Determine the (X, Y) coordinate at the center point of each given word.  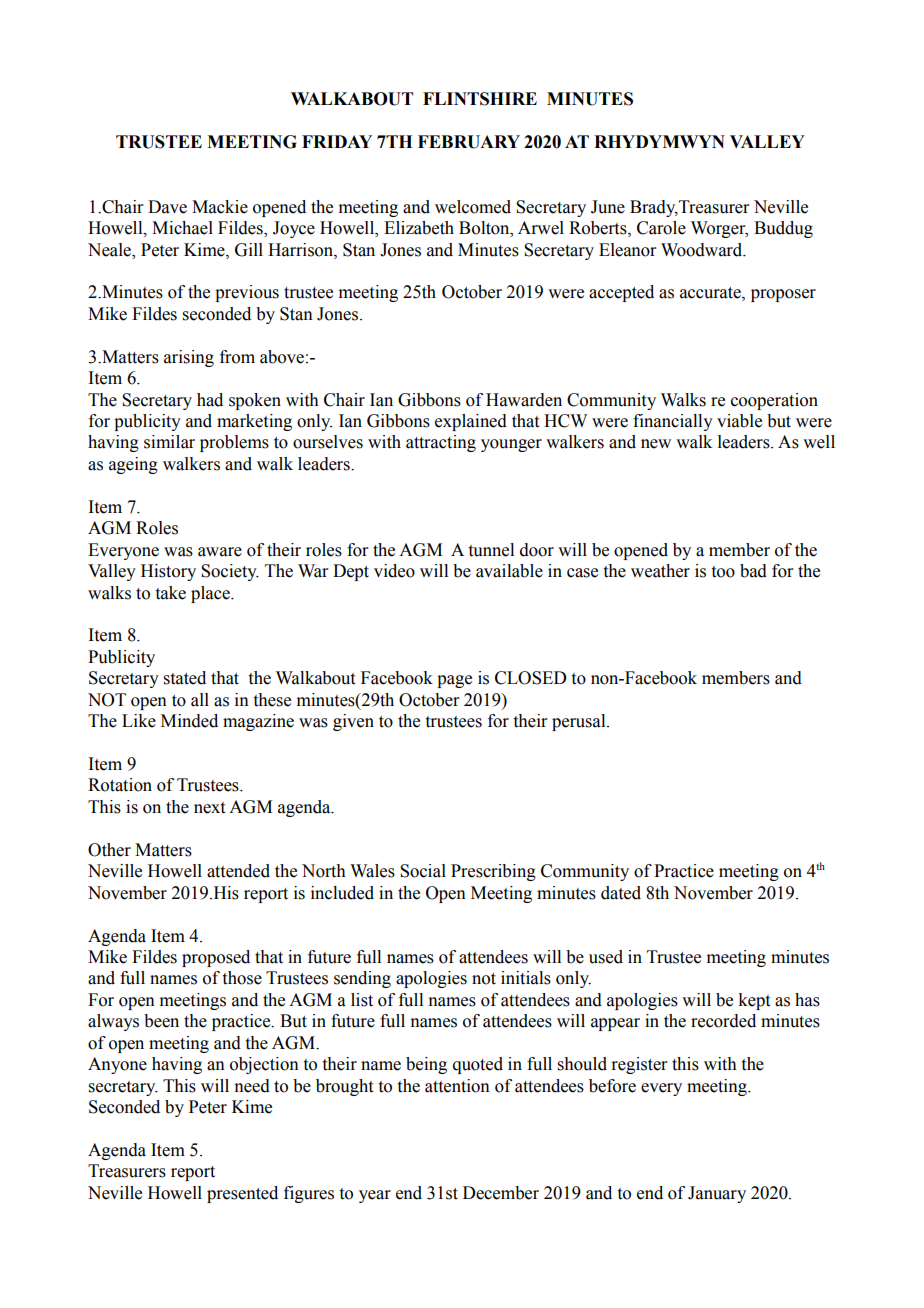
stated (185, 678)
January (717, 1194)
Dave (167, 207)
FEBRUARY (469, 142)
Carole (661, 228)
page (454, 681)
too (723, 572)
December (501, 1193)
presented (242, 1194)
